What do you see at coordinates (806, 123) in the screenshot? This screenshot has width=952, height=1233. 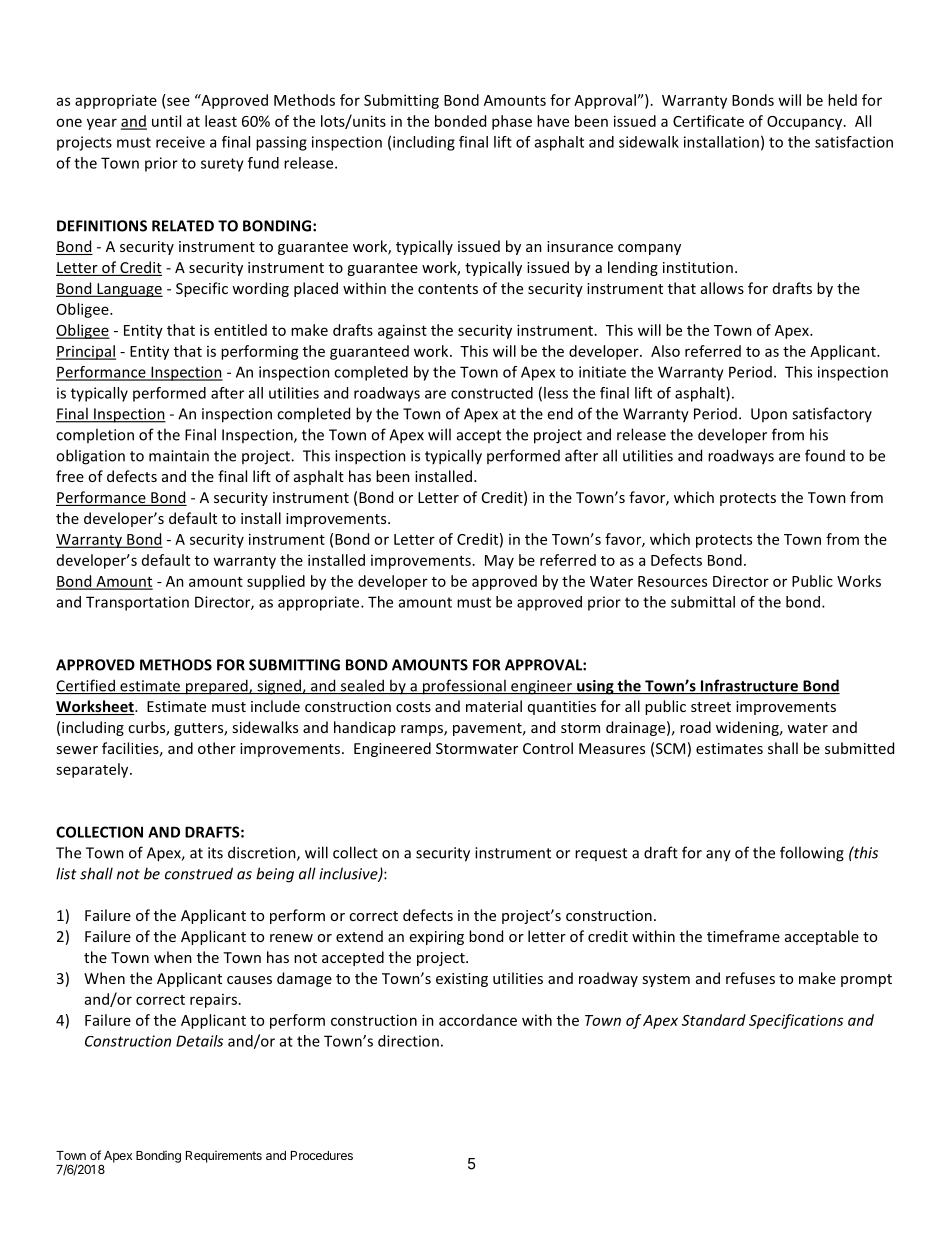 I see `Occupancy` at bounding box center [806, 123].
